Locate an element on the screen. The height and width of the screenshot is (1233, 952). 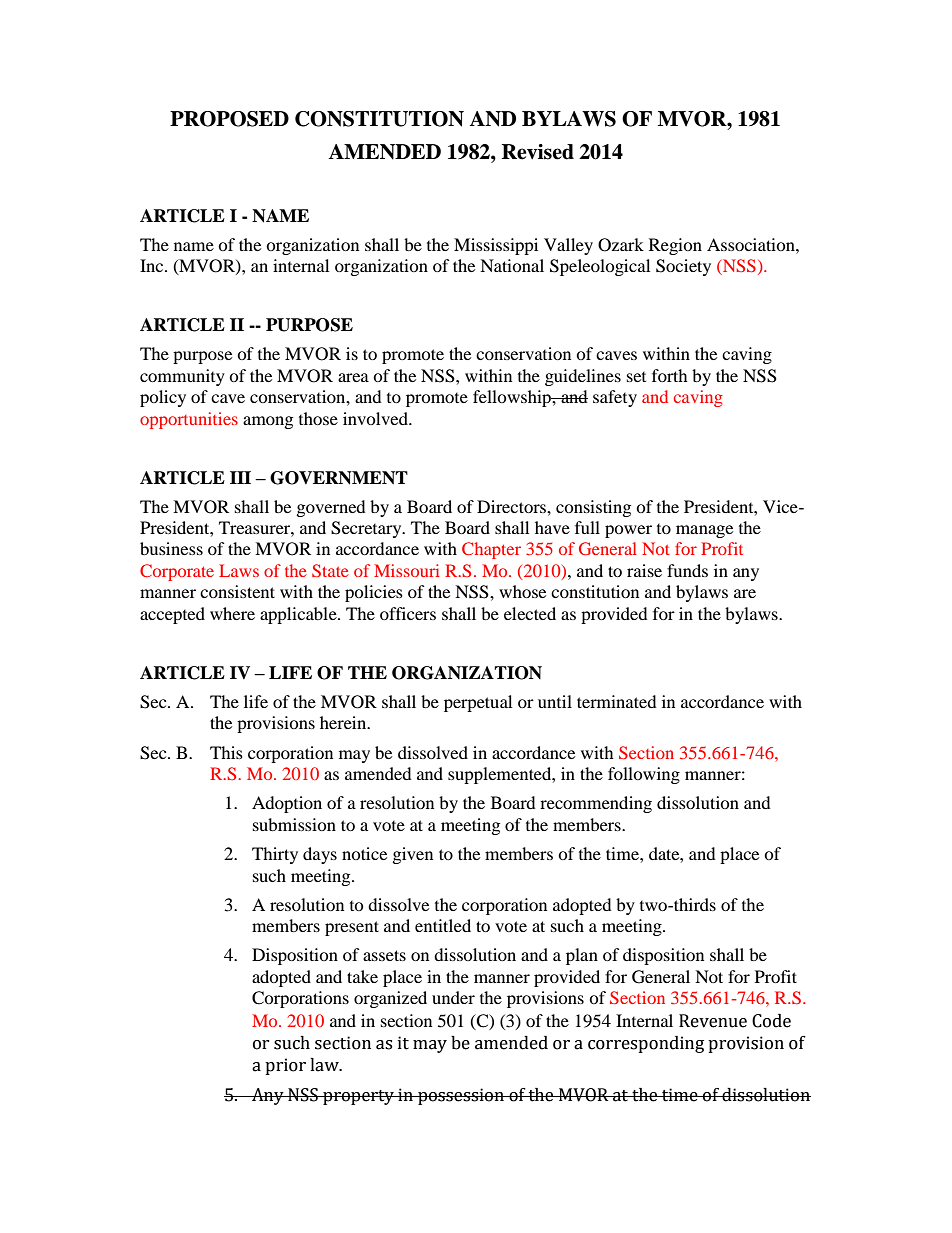
terminated is located at coordinates (617, 701).
